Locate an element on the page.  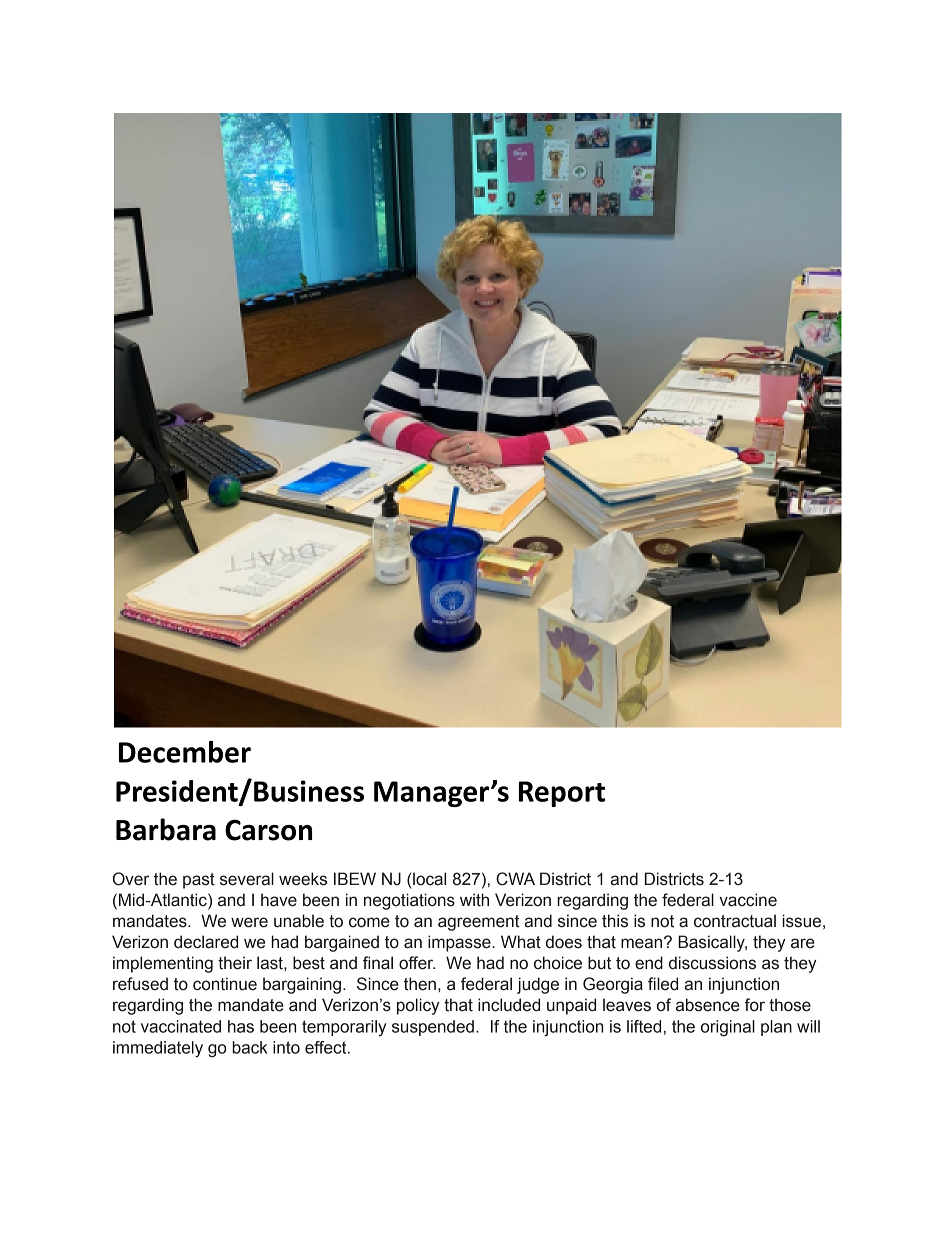
with is located at coordinates (474, 900).
